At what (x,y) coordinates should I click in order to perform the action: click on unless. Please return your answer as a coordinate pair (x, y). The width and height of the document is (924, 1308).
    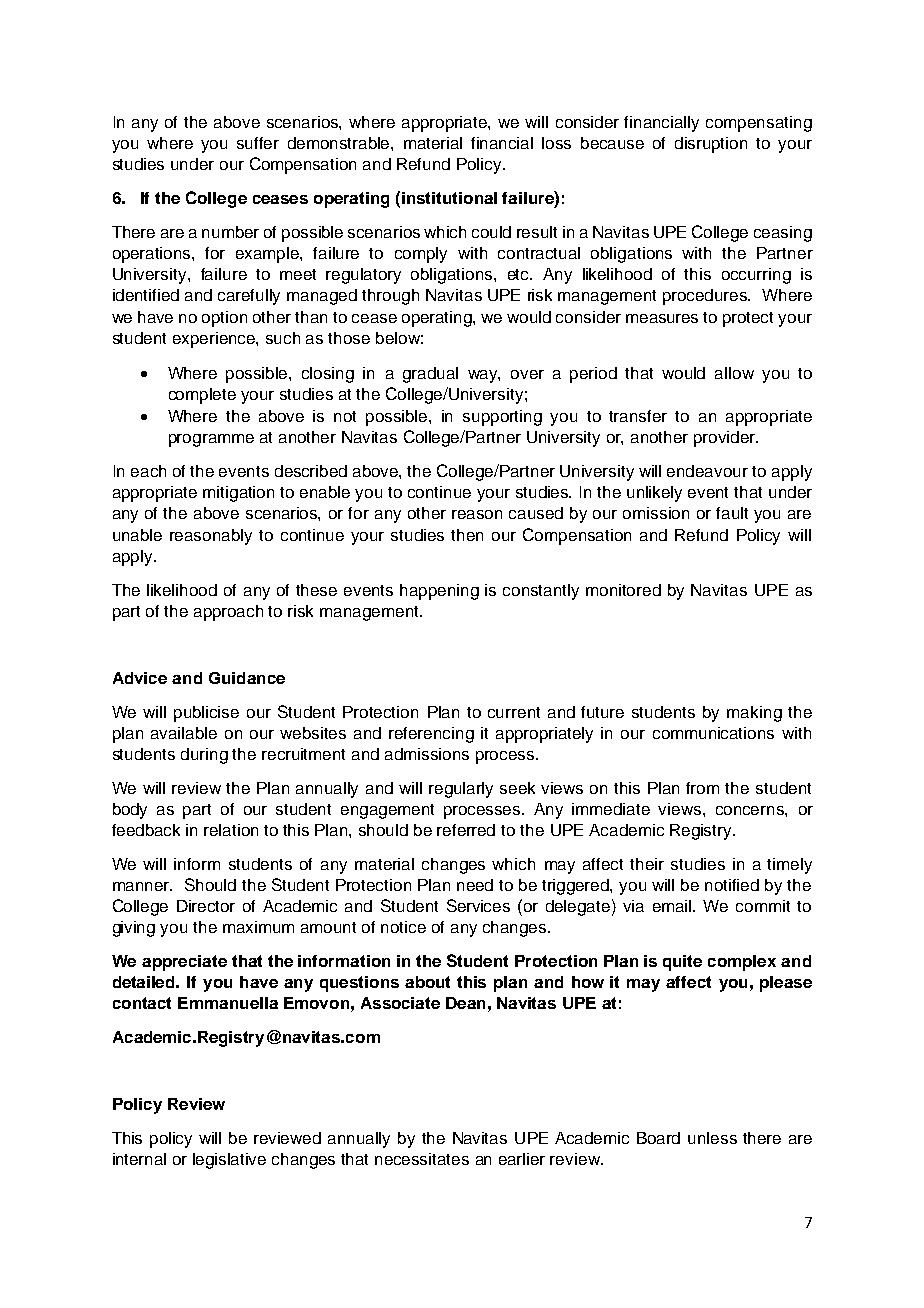
    Looking at the image, I should click on (712, 1138).
